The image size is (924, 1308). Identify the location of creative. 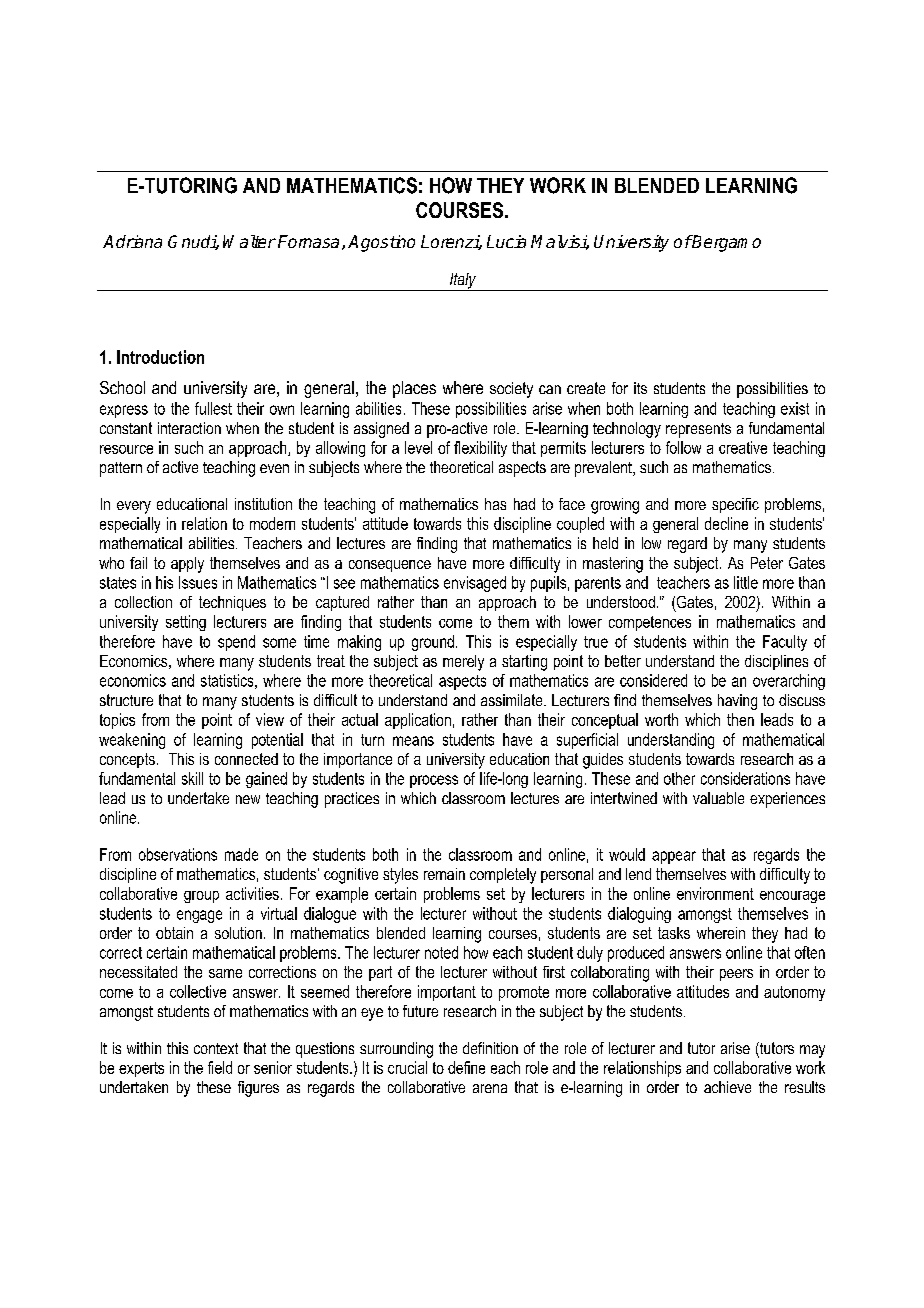
(743, 447).
